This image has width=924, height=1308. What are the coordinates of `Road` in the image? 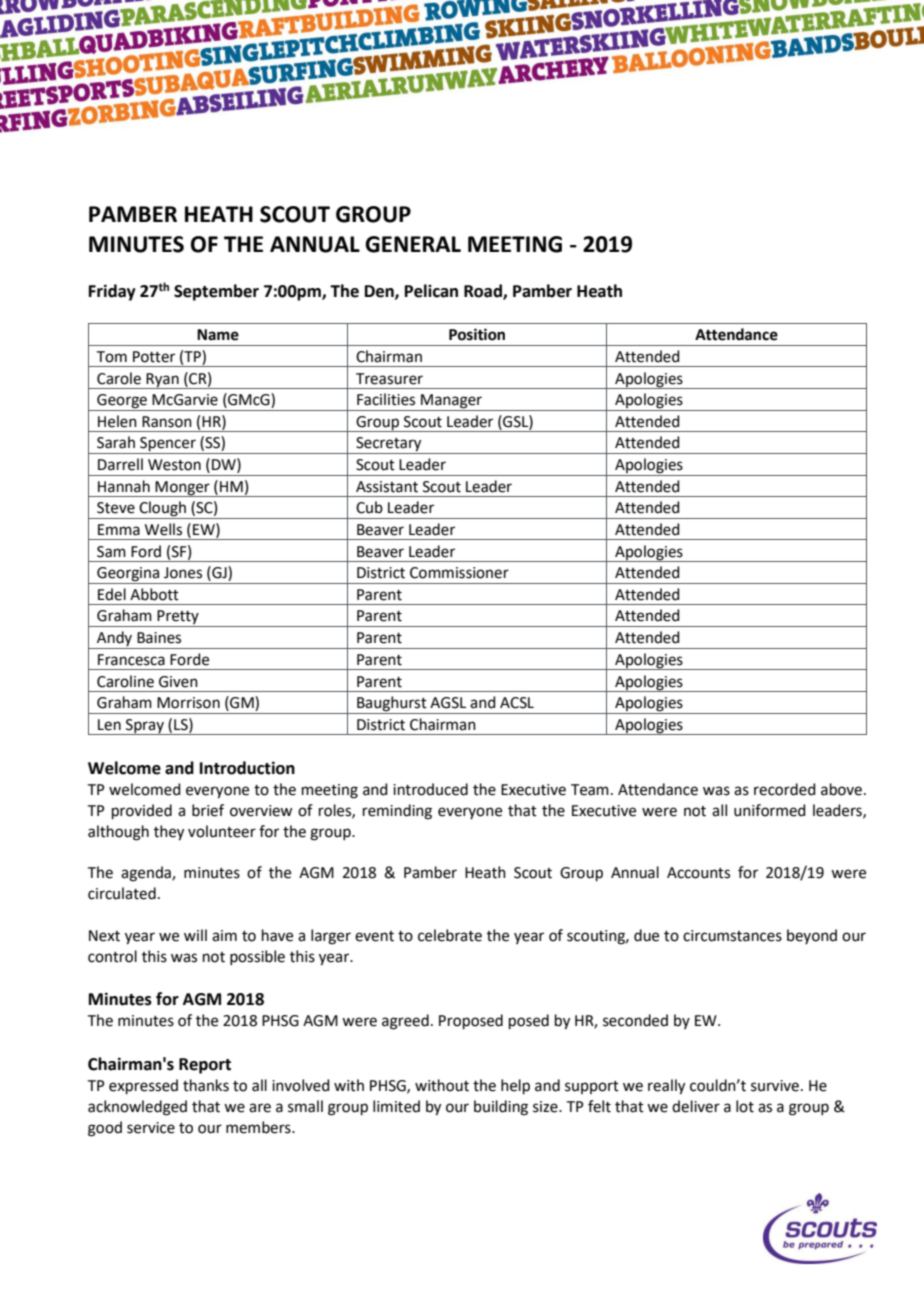 It's located at (484, 292).
